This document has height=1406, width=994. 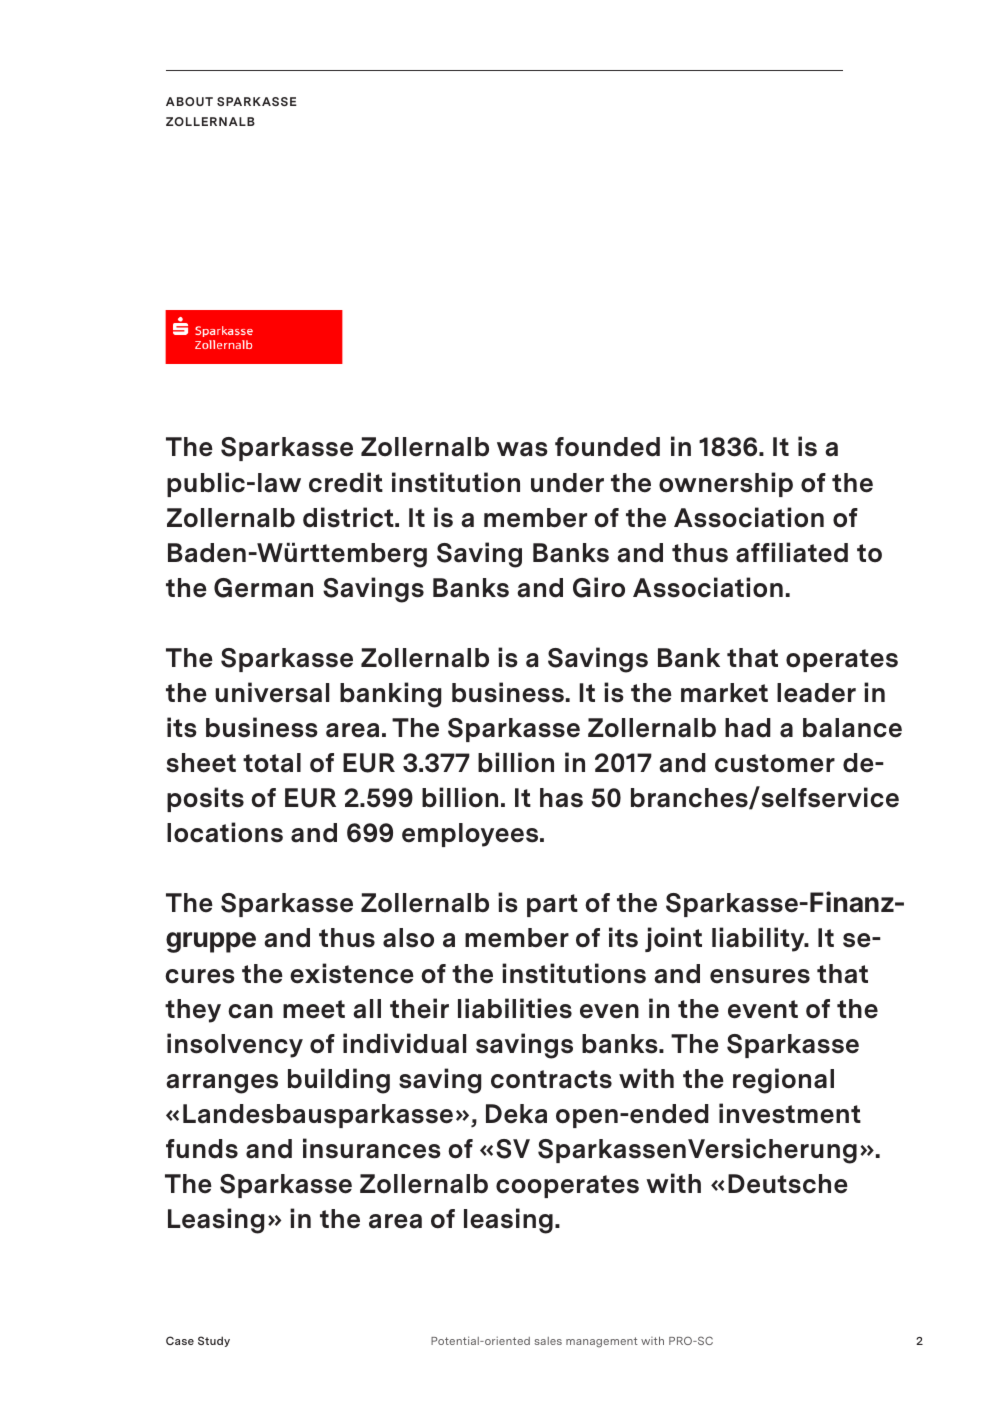 What do you see at coordinates (189, 101) in the document?
I see `ABOUT` at bounding box center [189, 101].
